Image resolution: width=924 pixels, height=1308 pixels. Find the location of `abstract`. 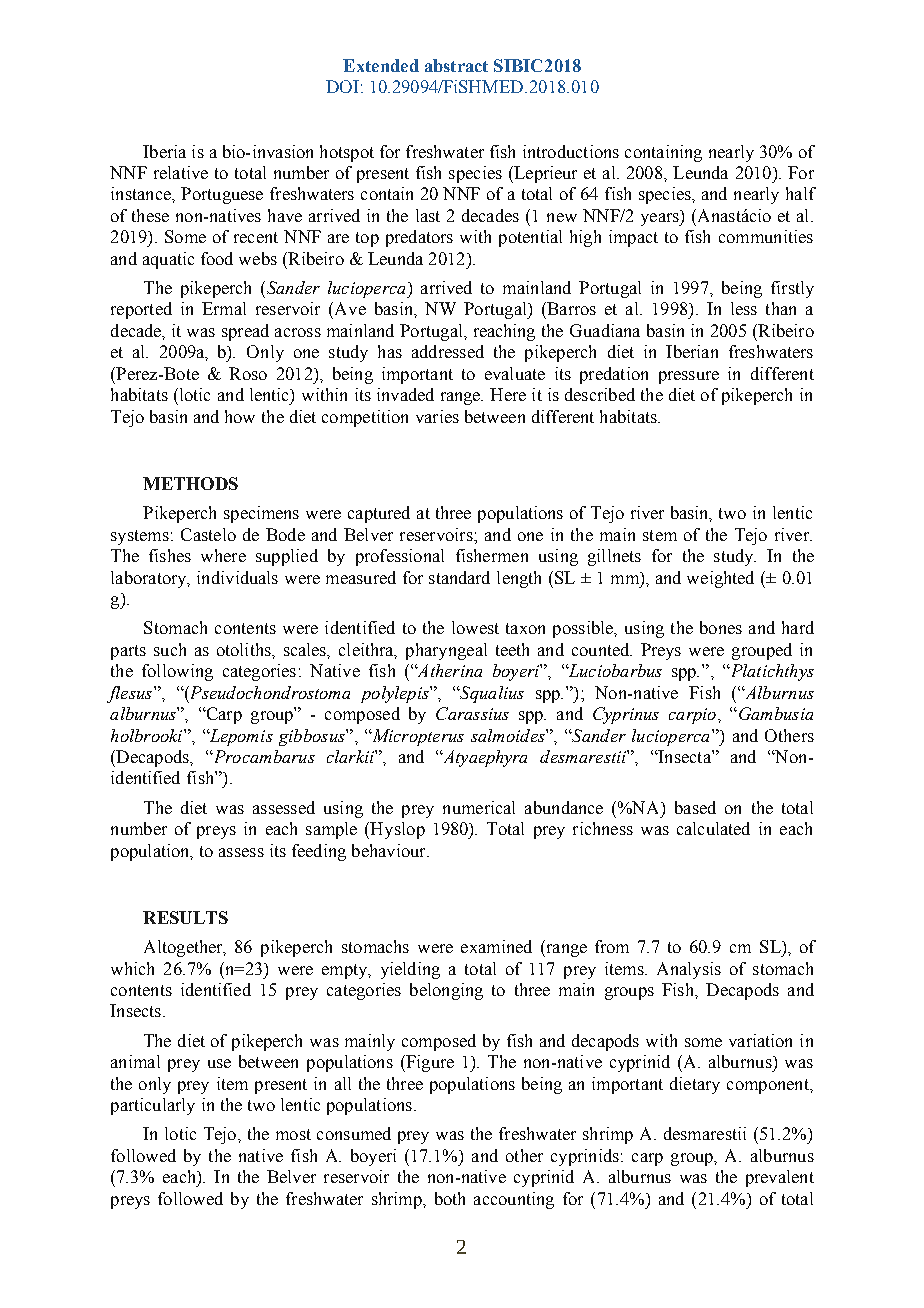

abstract is located at coordinates (456, 65).
